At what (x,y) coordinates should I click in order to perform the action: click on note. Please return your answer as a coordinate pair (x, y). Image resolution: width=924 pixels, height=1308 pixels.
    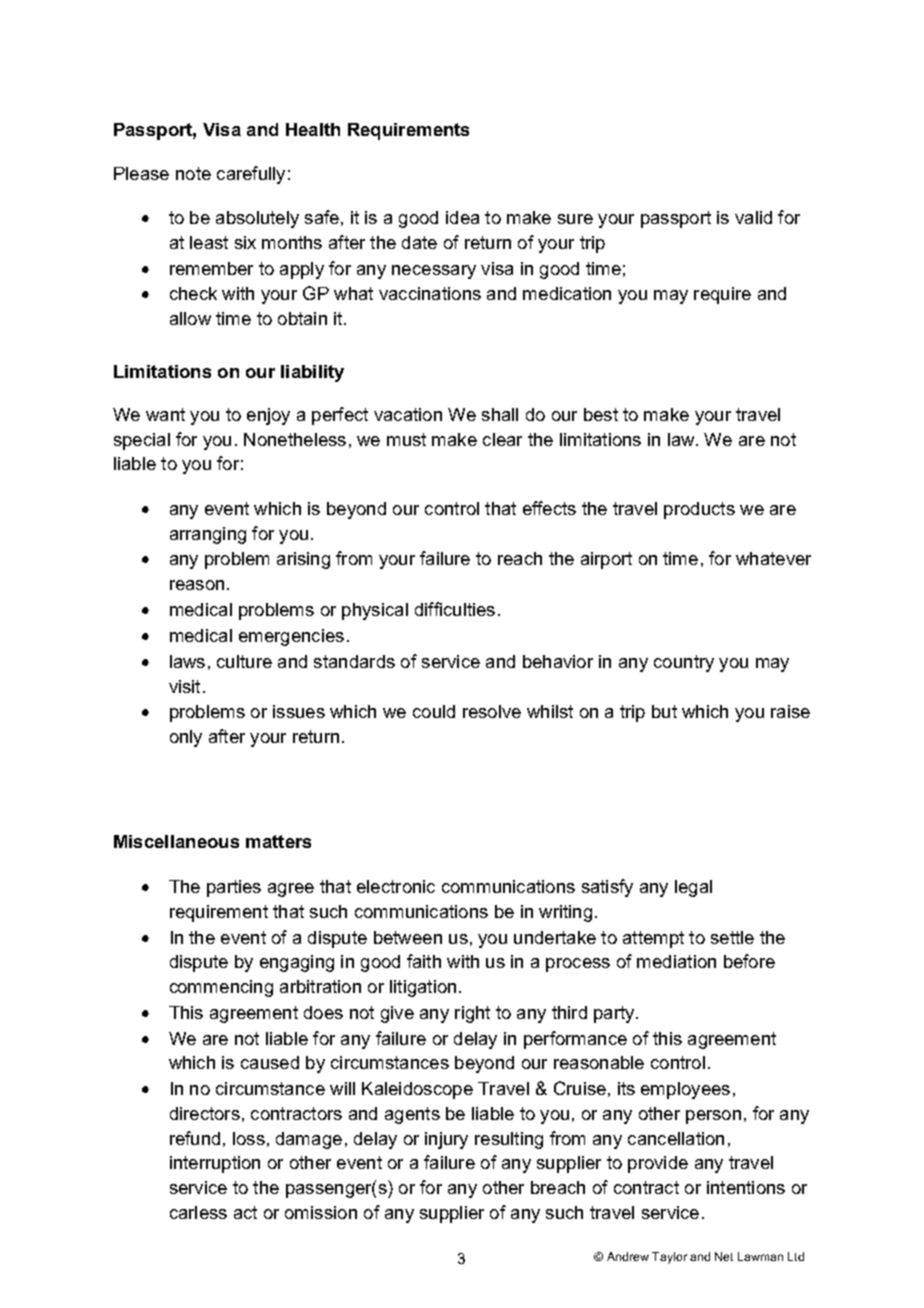
    Looking at the image, I should click on (193, 173).
